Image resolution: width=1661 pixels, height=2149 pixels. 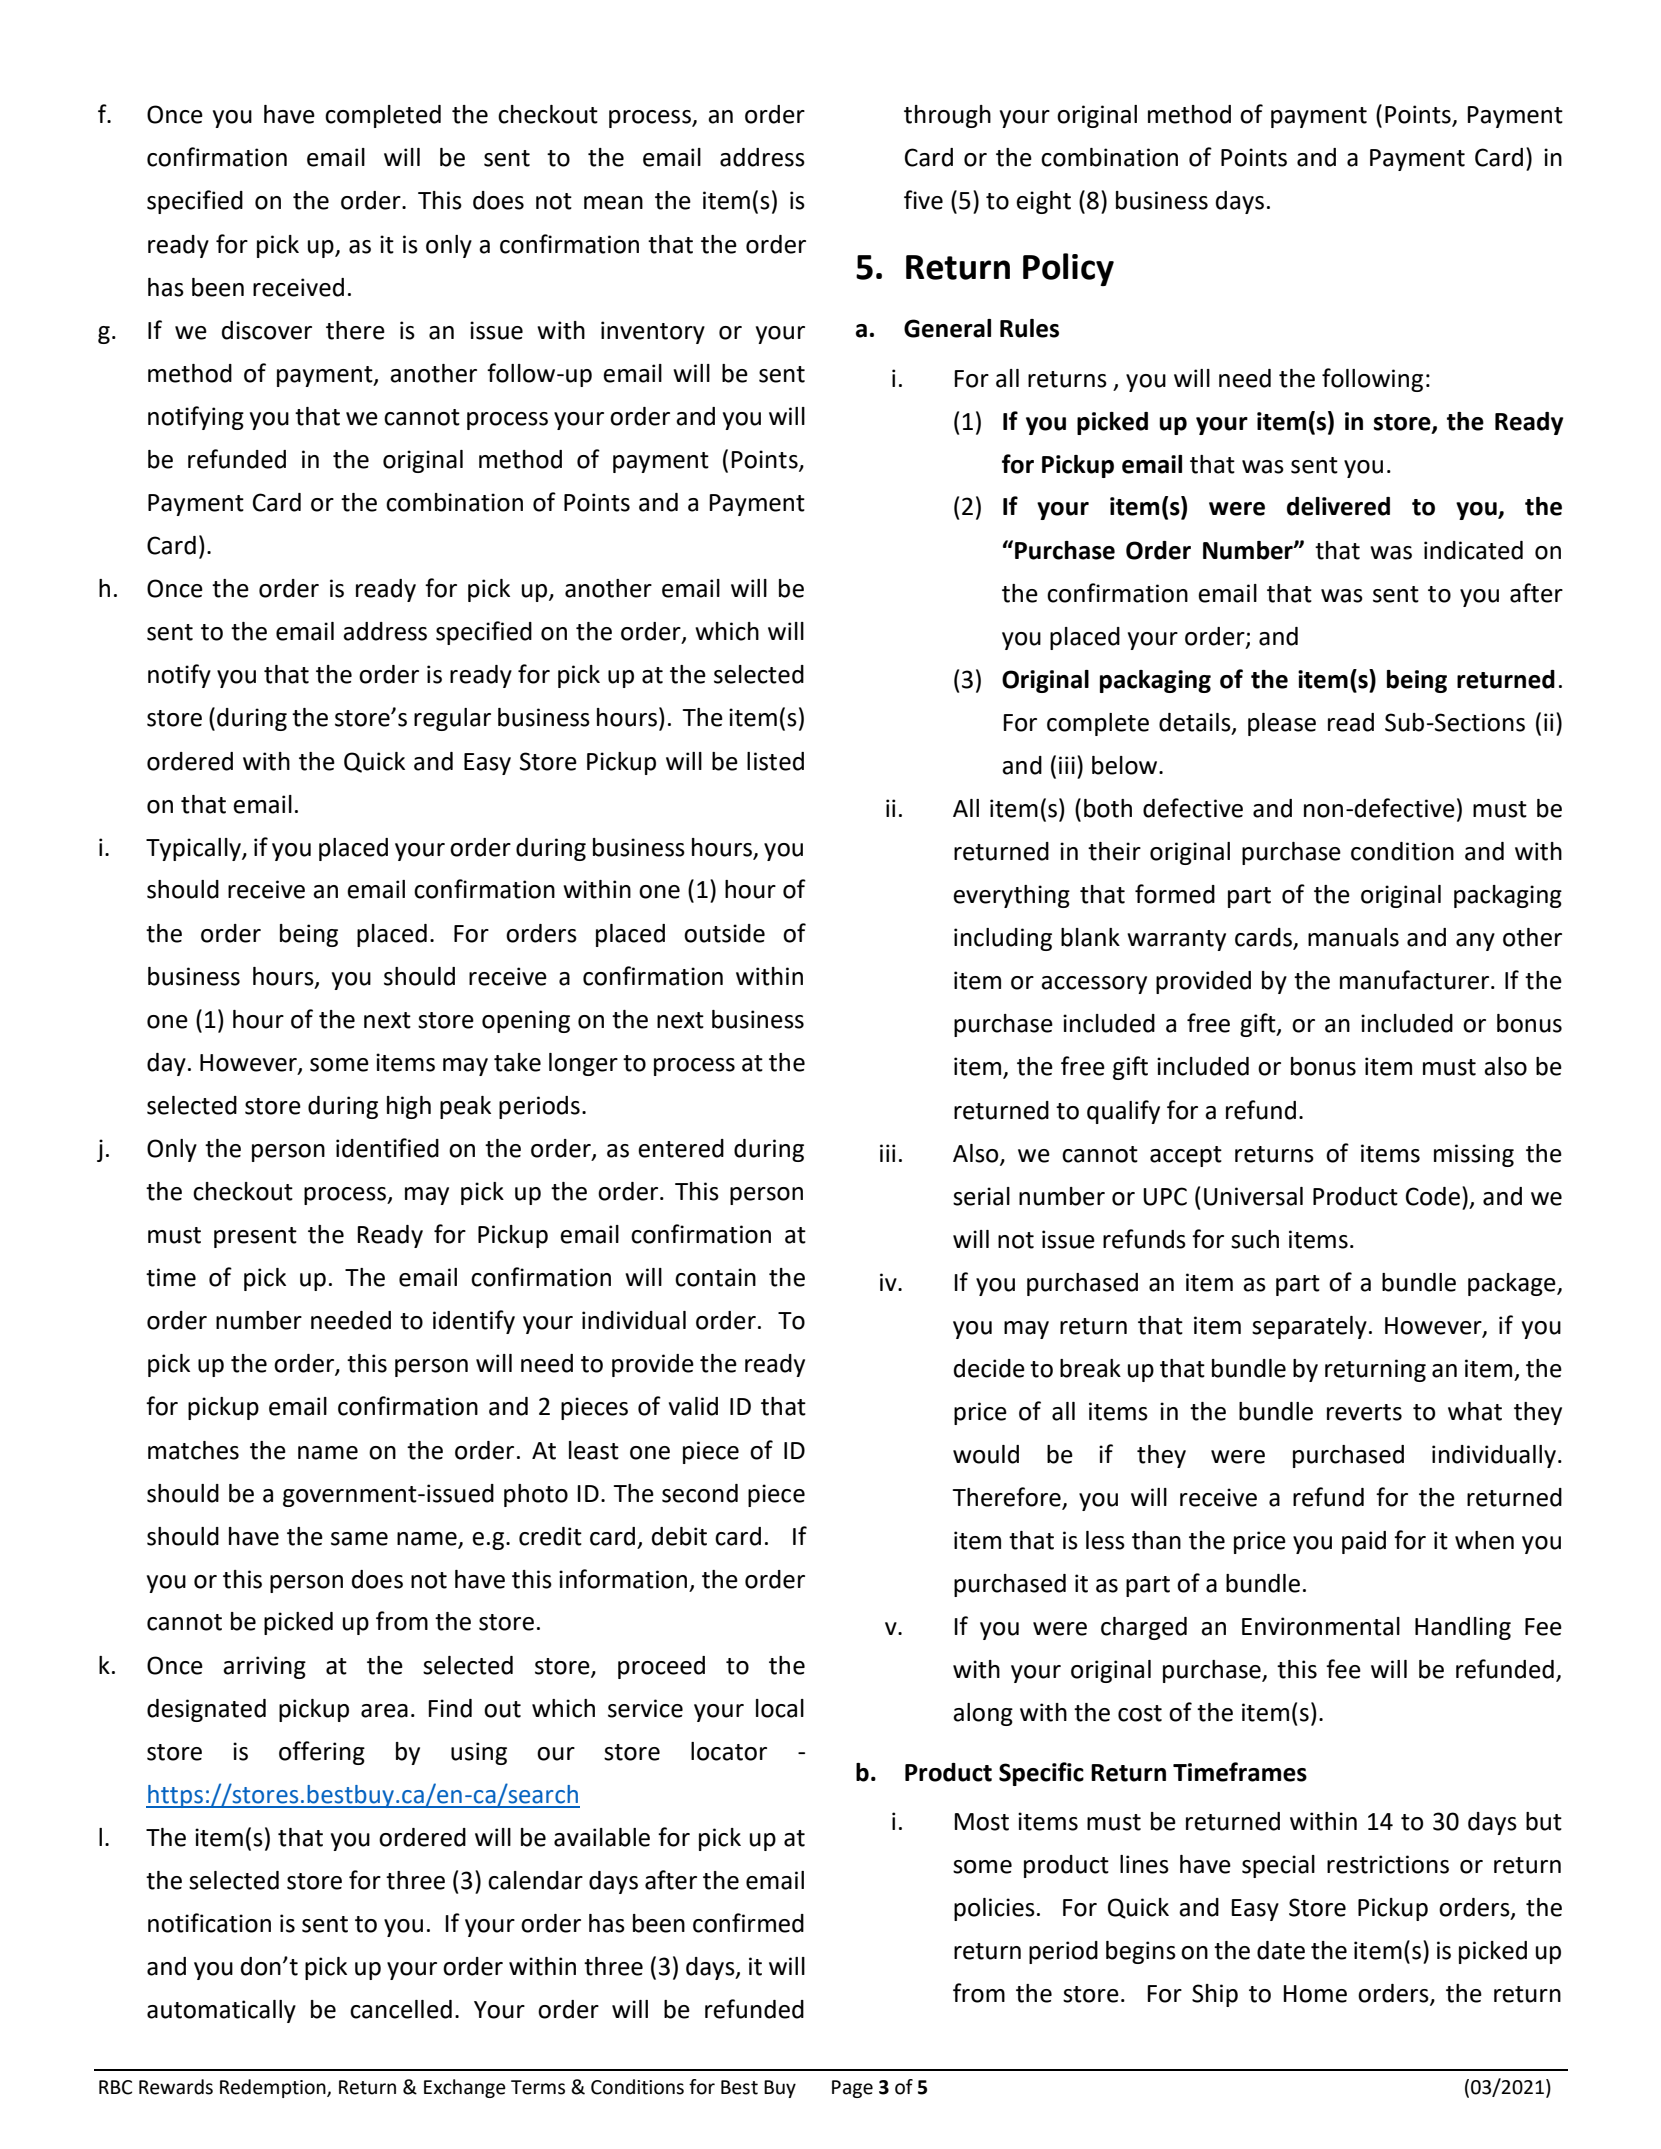 I want to click on reverts, so click(x=1364, y=1412).
